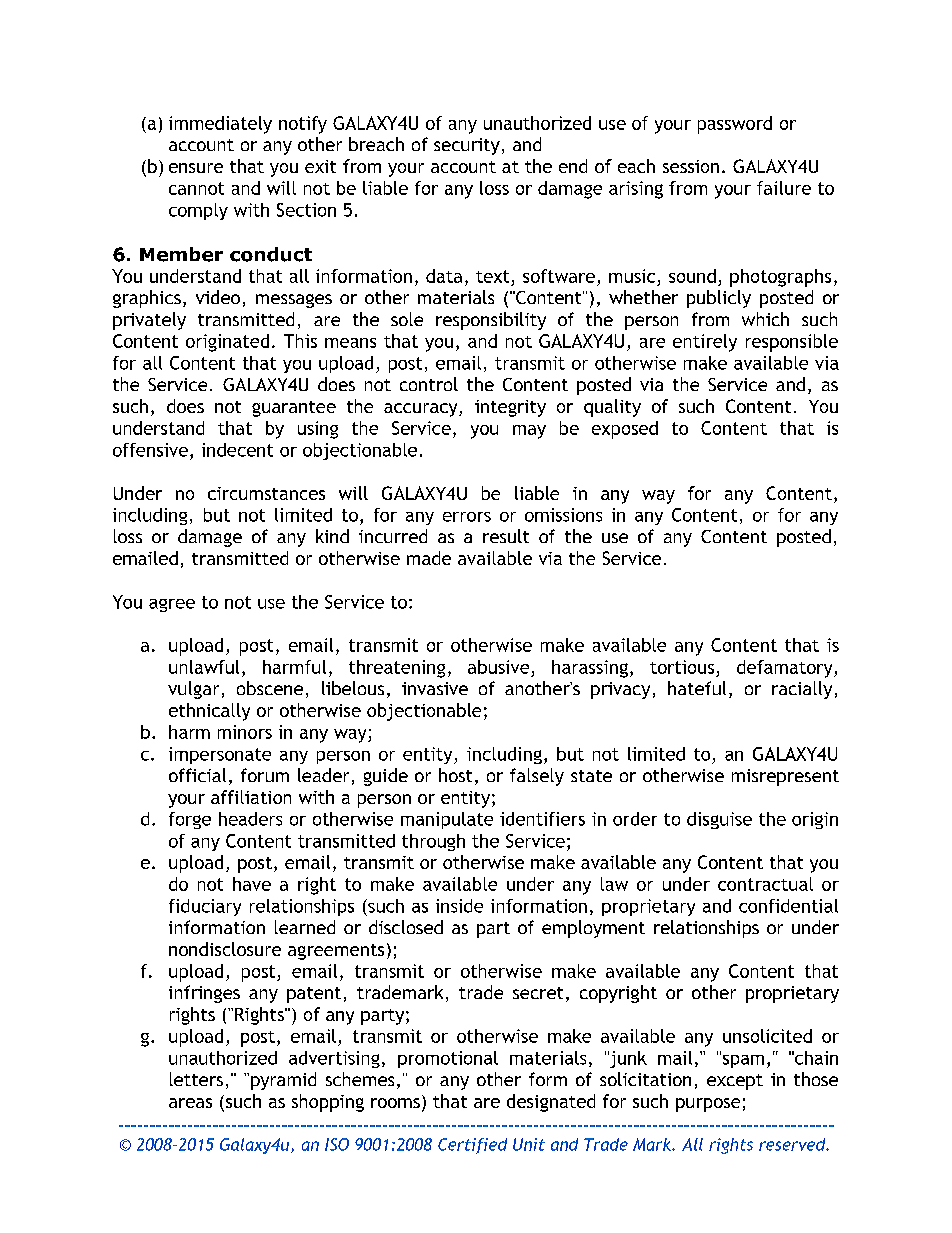 This page has width=952, height=1233. Describe the element at coordinates (506, 536) in the page. I see `result` at that location.
